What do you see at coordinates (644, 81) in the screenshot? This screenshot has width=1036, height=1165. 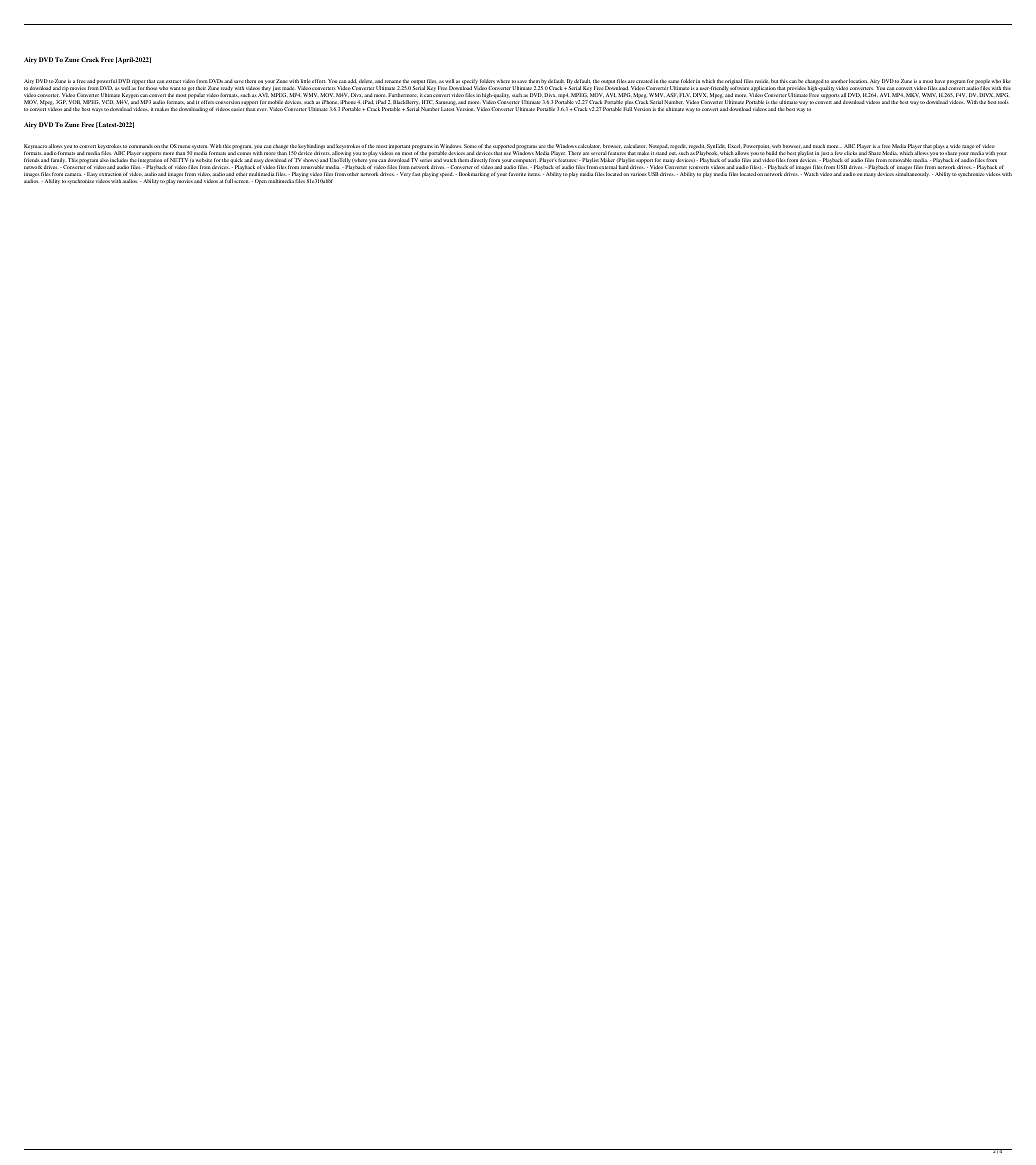 I see `created` at bounding box center [644, 81].
